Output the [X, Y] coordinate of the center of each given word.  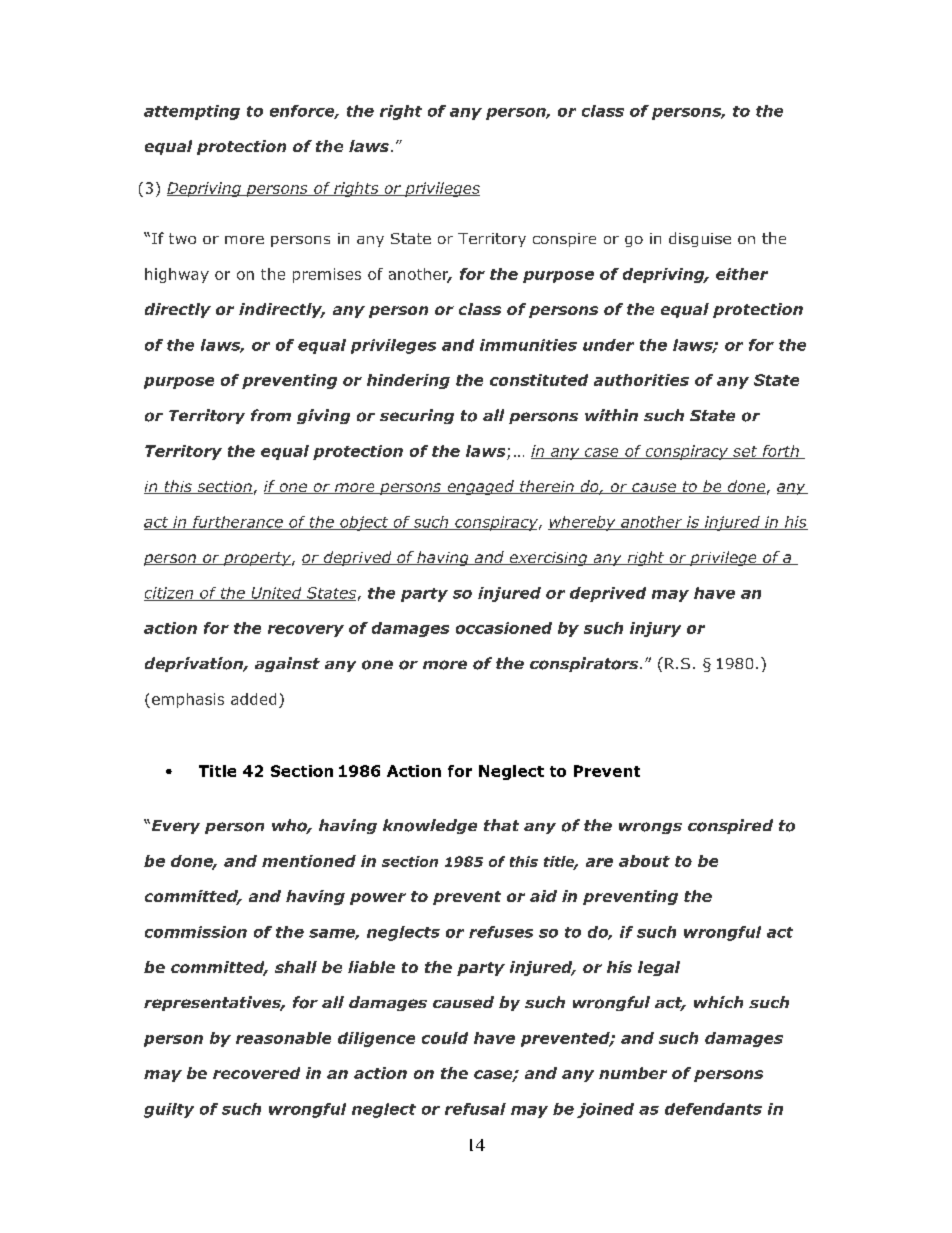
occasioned [504, 628]
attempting [192, 112]
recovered [256, 1073]
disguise [700, 239]
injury [655, 629]
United [276, 594]
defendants [713, 1109]
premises [327, 275]
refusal [475, 1109]
